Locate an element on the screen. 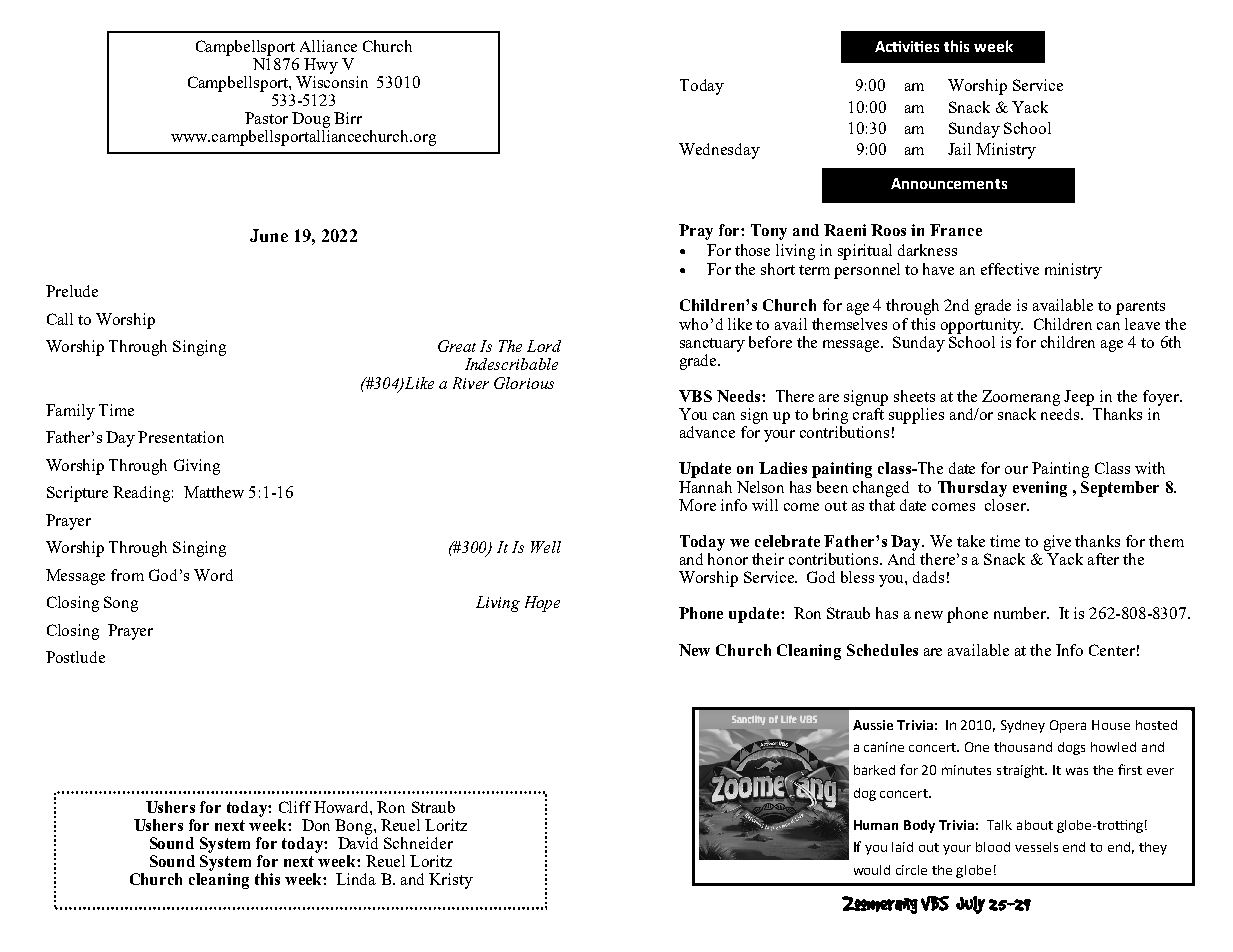 This screenshot has height=952, width=1233. Giving is located at coordinates (197, 467).
